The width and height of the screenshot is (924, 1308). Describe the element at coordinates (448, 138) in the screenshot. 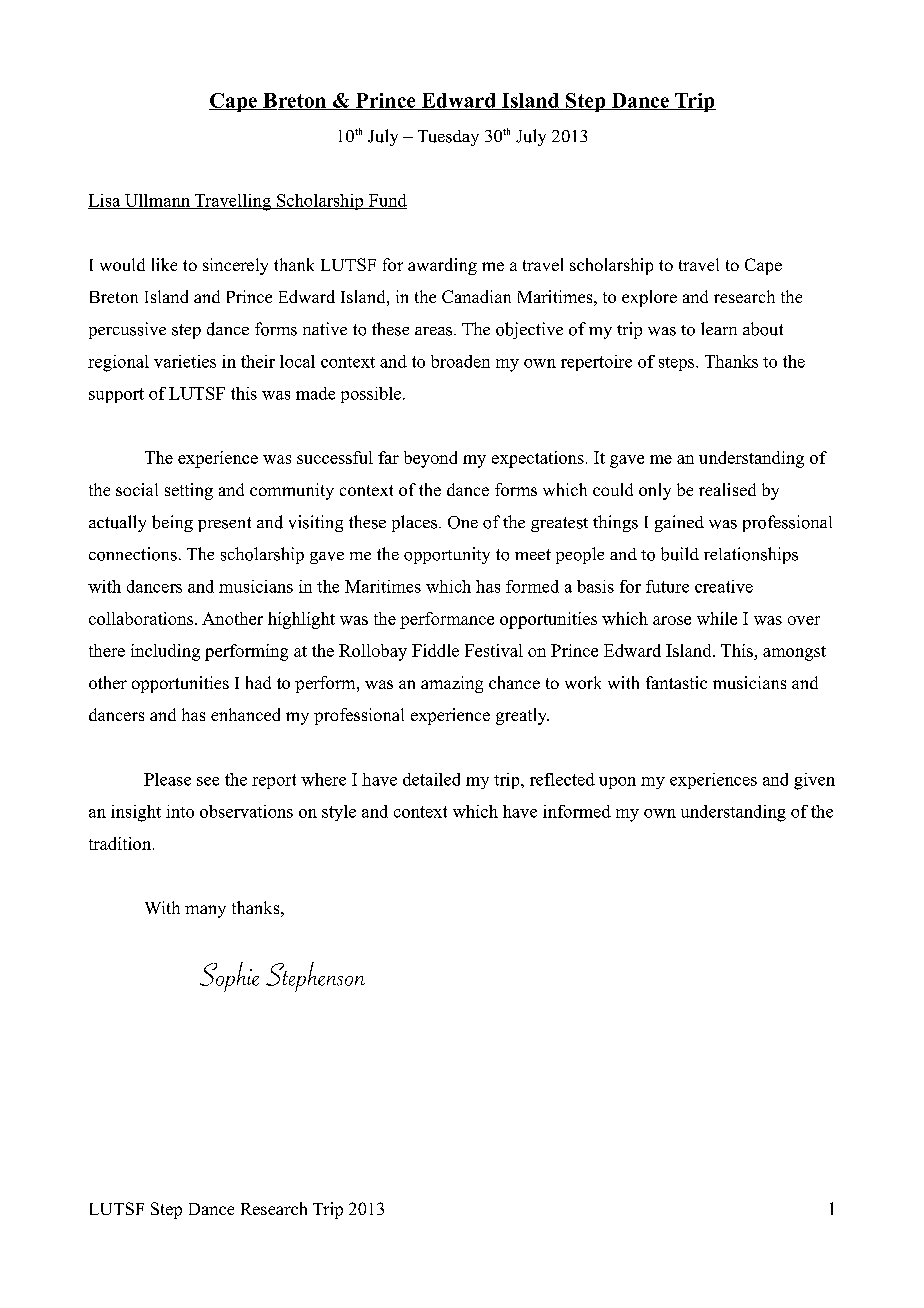

I see `Tuesday` at that location.
